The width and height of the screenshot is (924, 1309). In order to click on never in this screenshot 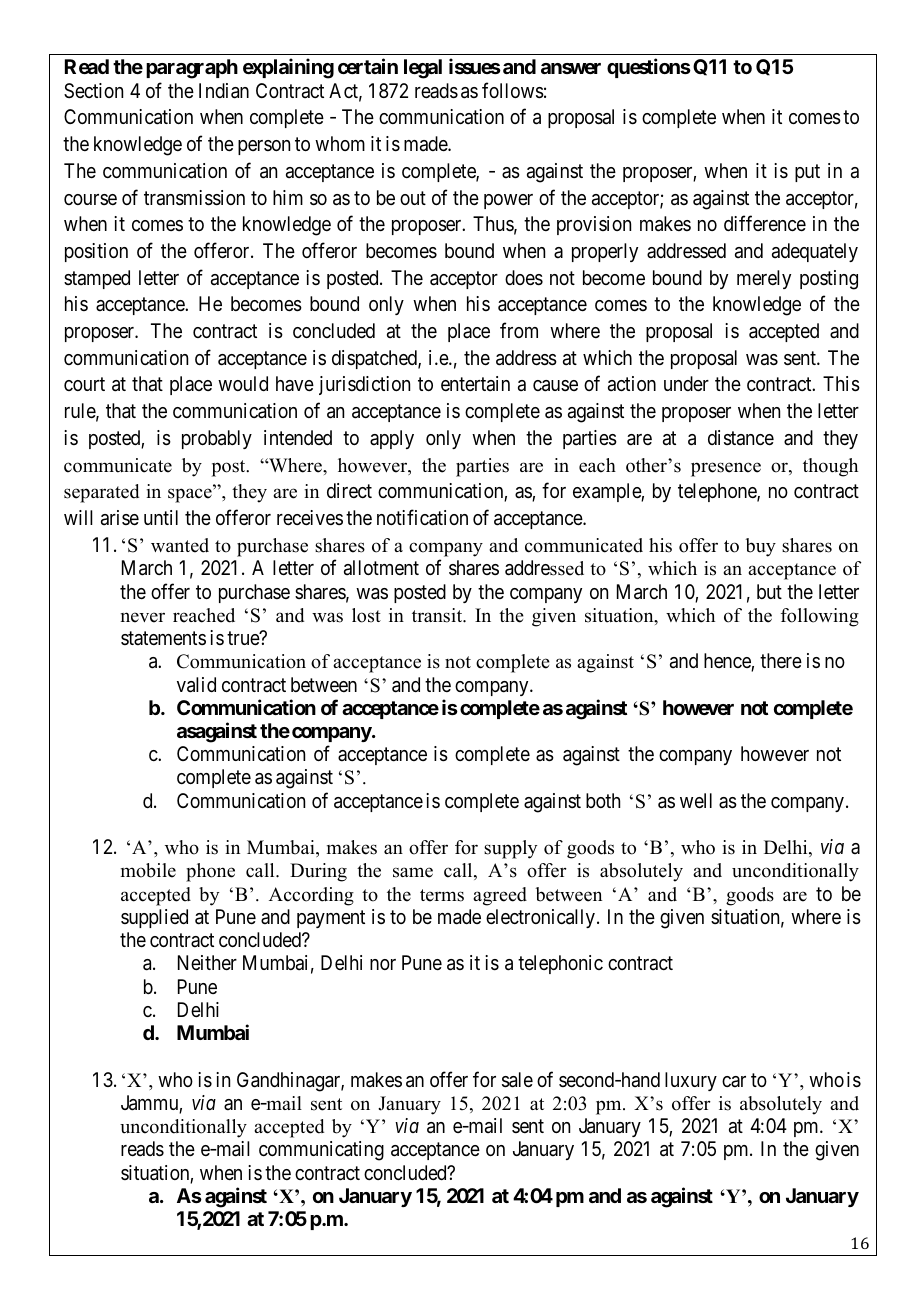, I will do `click(143, 617)`.
